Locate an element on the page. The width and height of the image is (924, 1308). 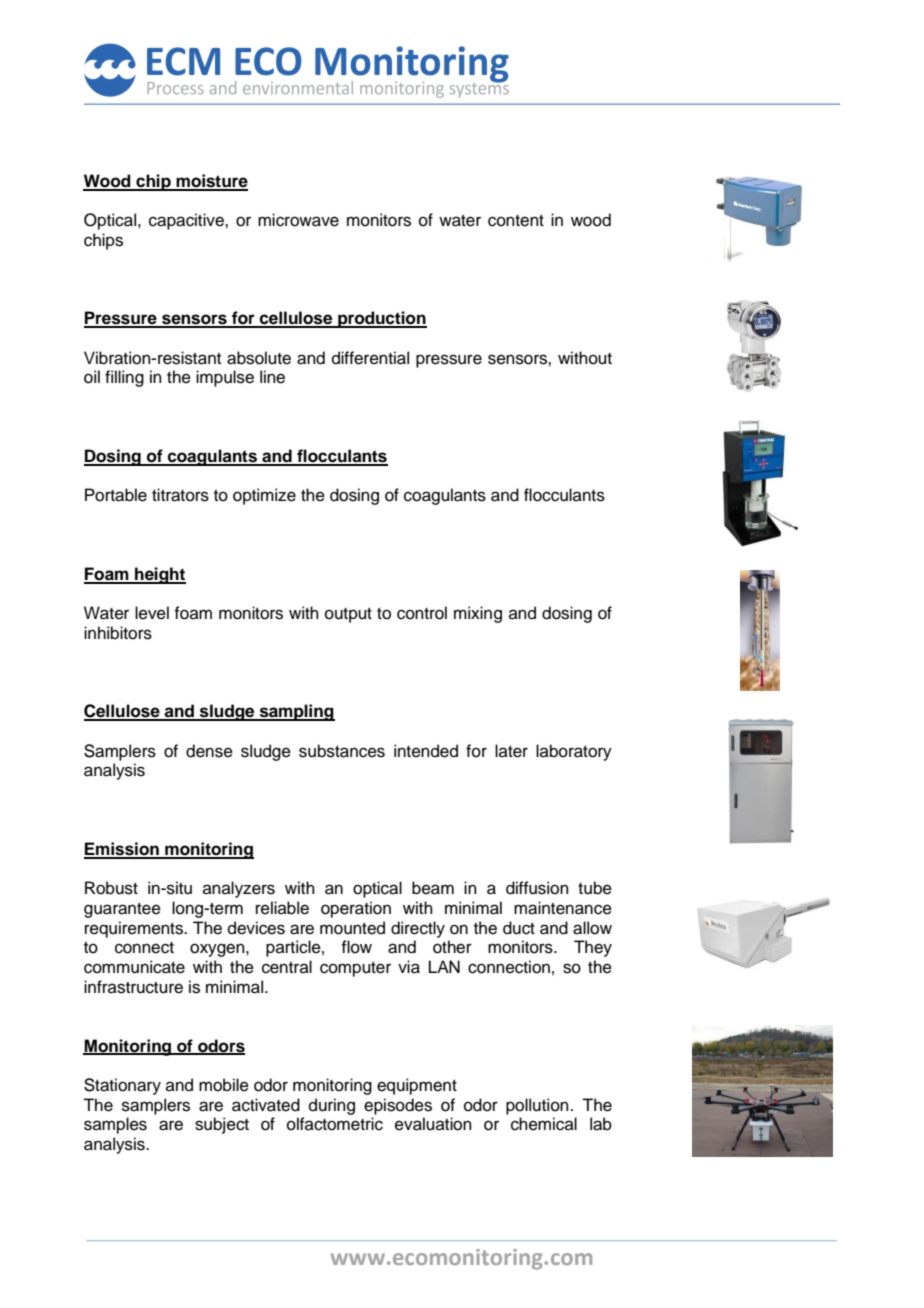
microwave is located at coordinates (298, 220).
